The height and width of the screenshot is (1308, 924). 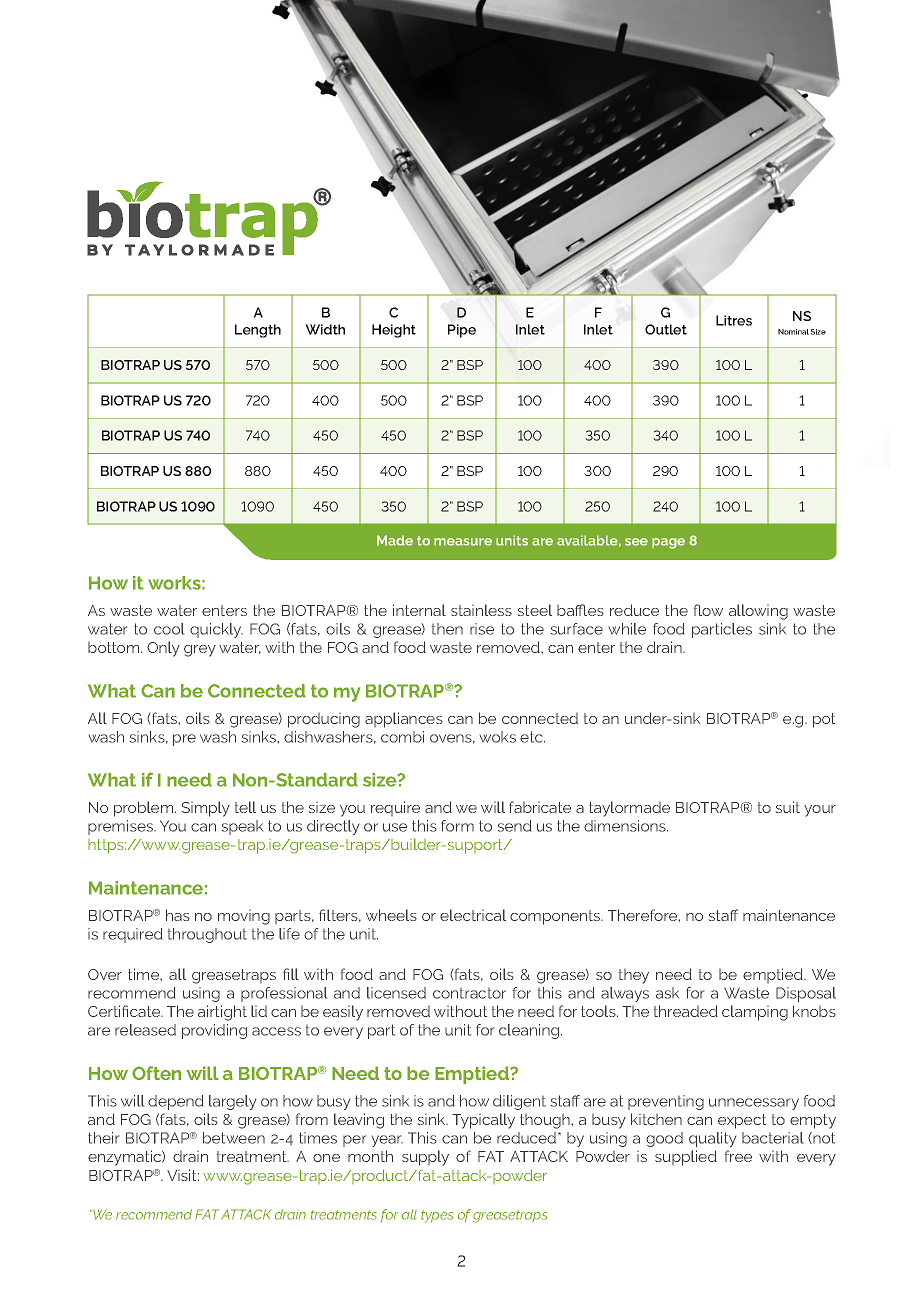 What do you see at coordinates (758, 612) in the screenshot?
I see `allowing` at bounding box center [758, 612].
